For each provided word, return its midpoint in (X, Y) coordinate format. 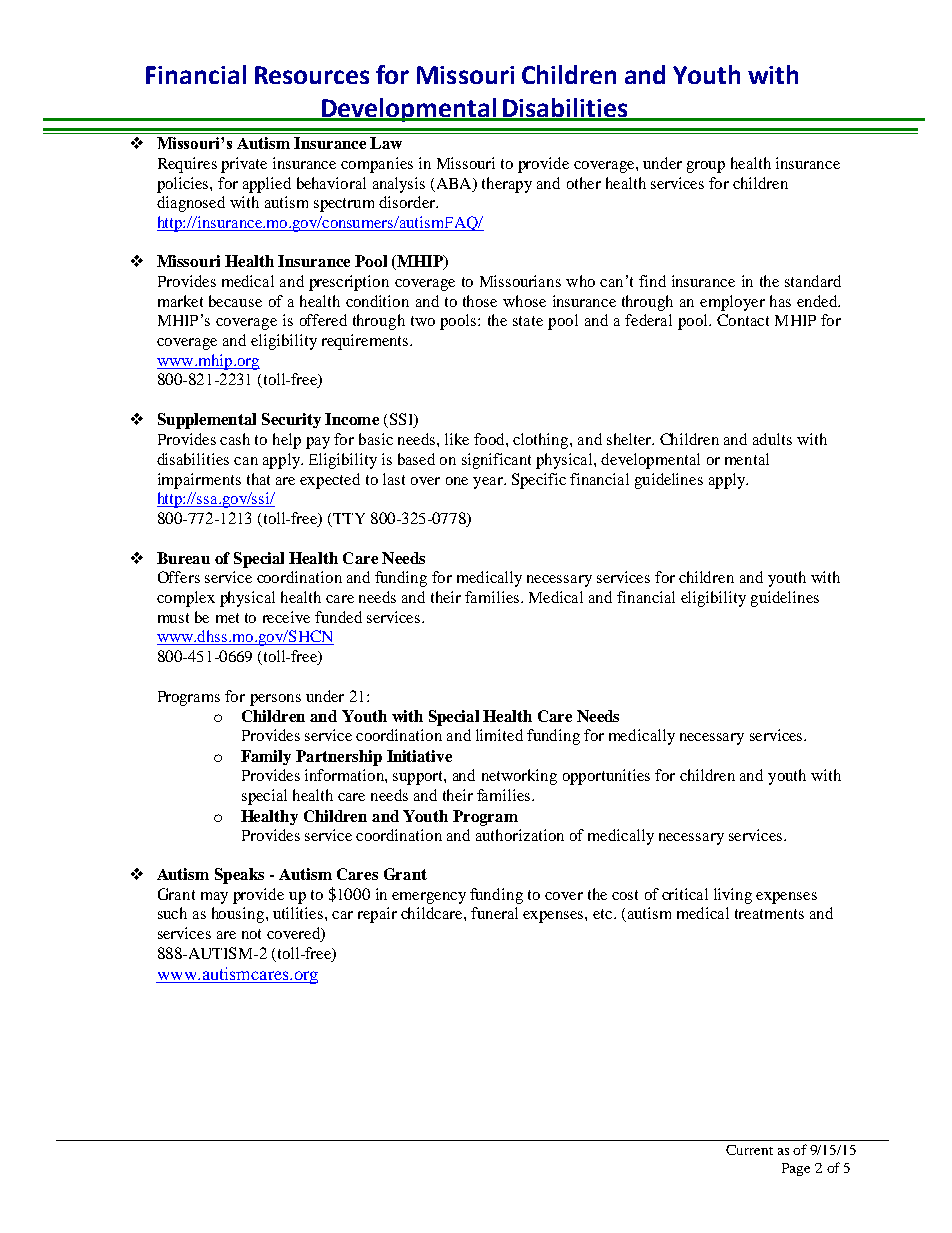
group (706, 167)
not (251, 934)
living (733, 896)
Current (749, 1150)
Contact (743, 320)
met (227, 618)
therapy (507, 185)
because (235, 301)
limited (499, 735)
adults (772, 439)
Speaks (239, 876)
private (244, 165)
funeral (494, 913)
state (528, 321)
